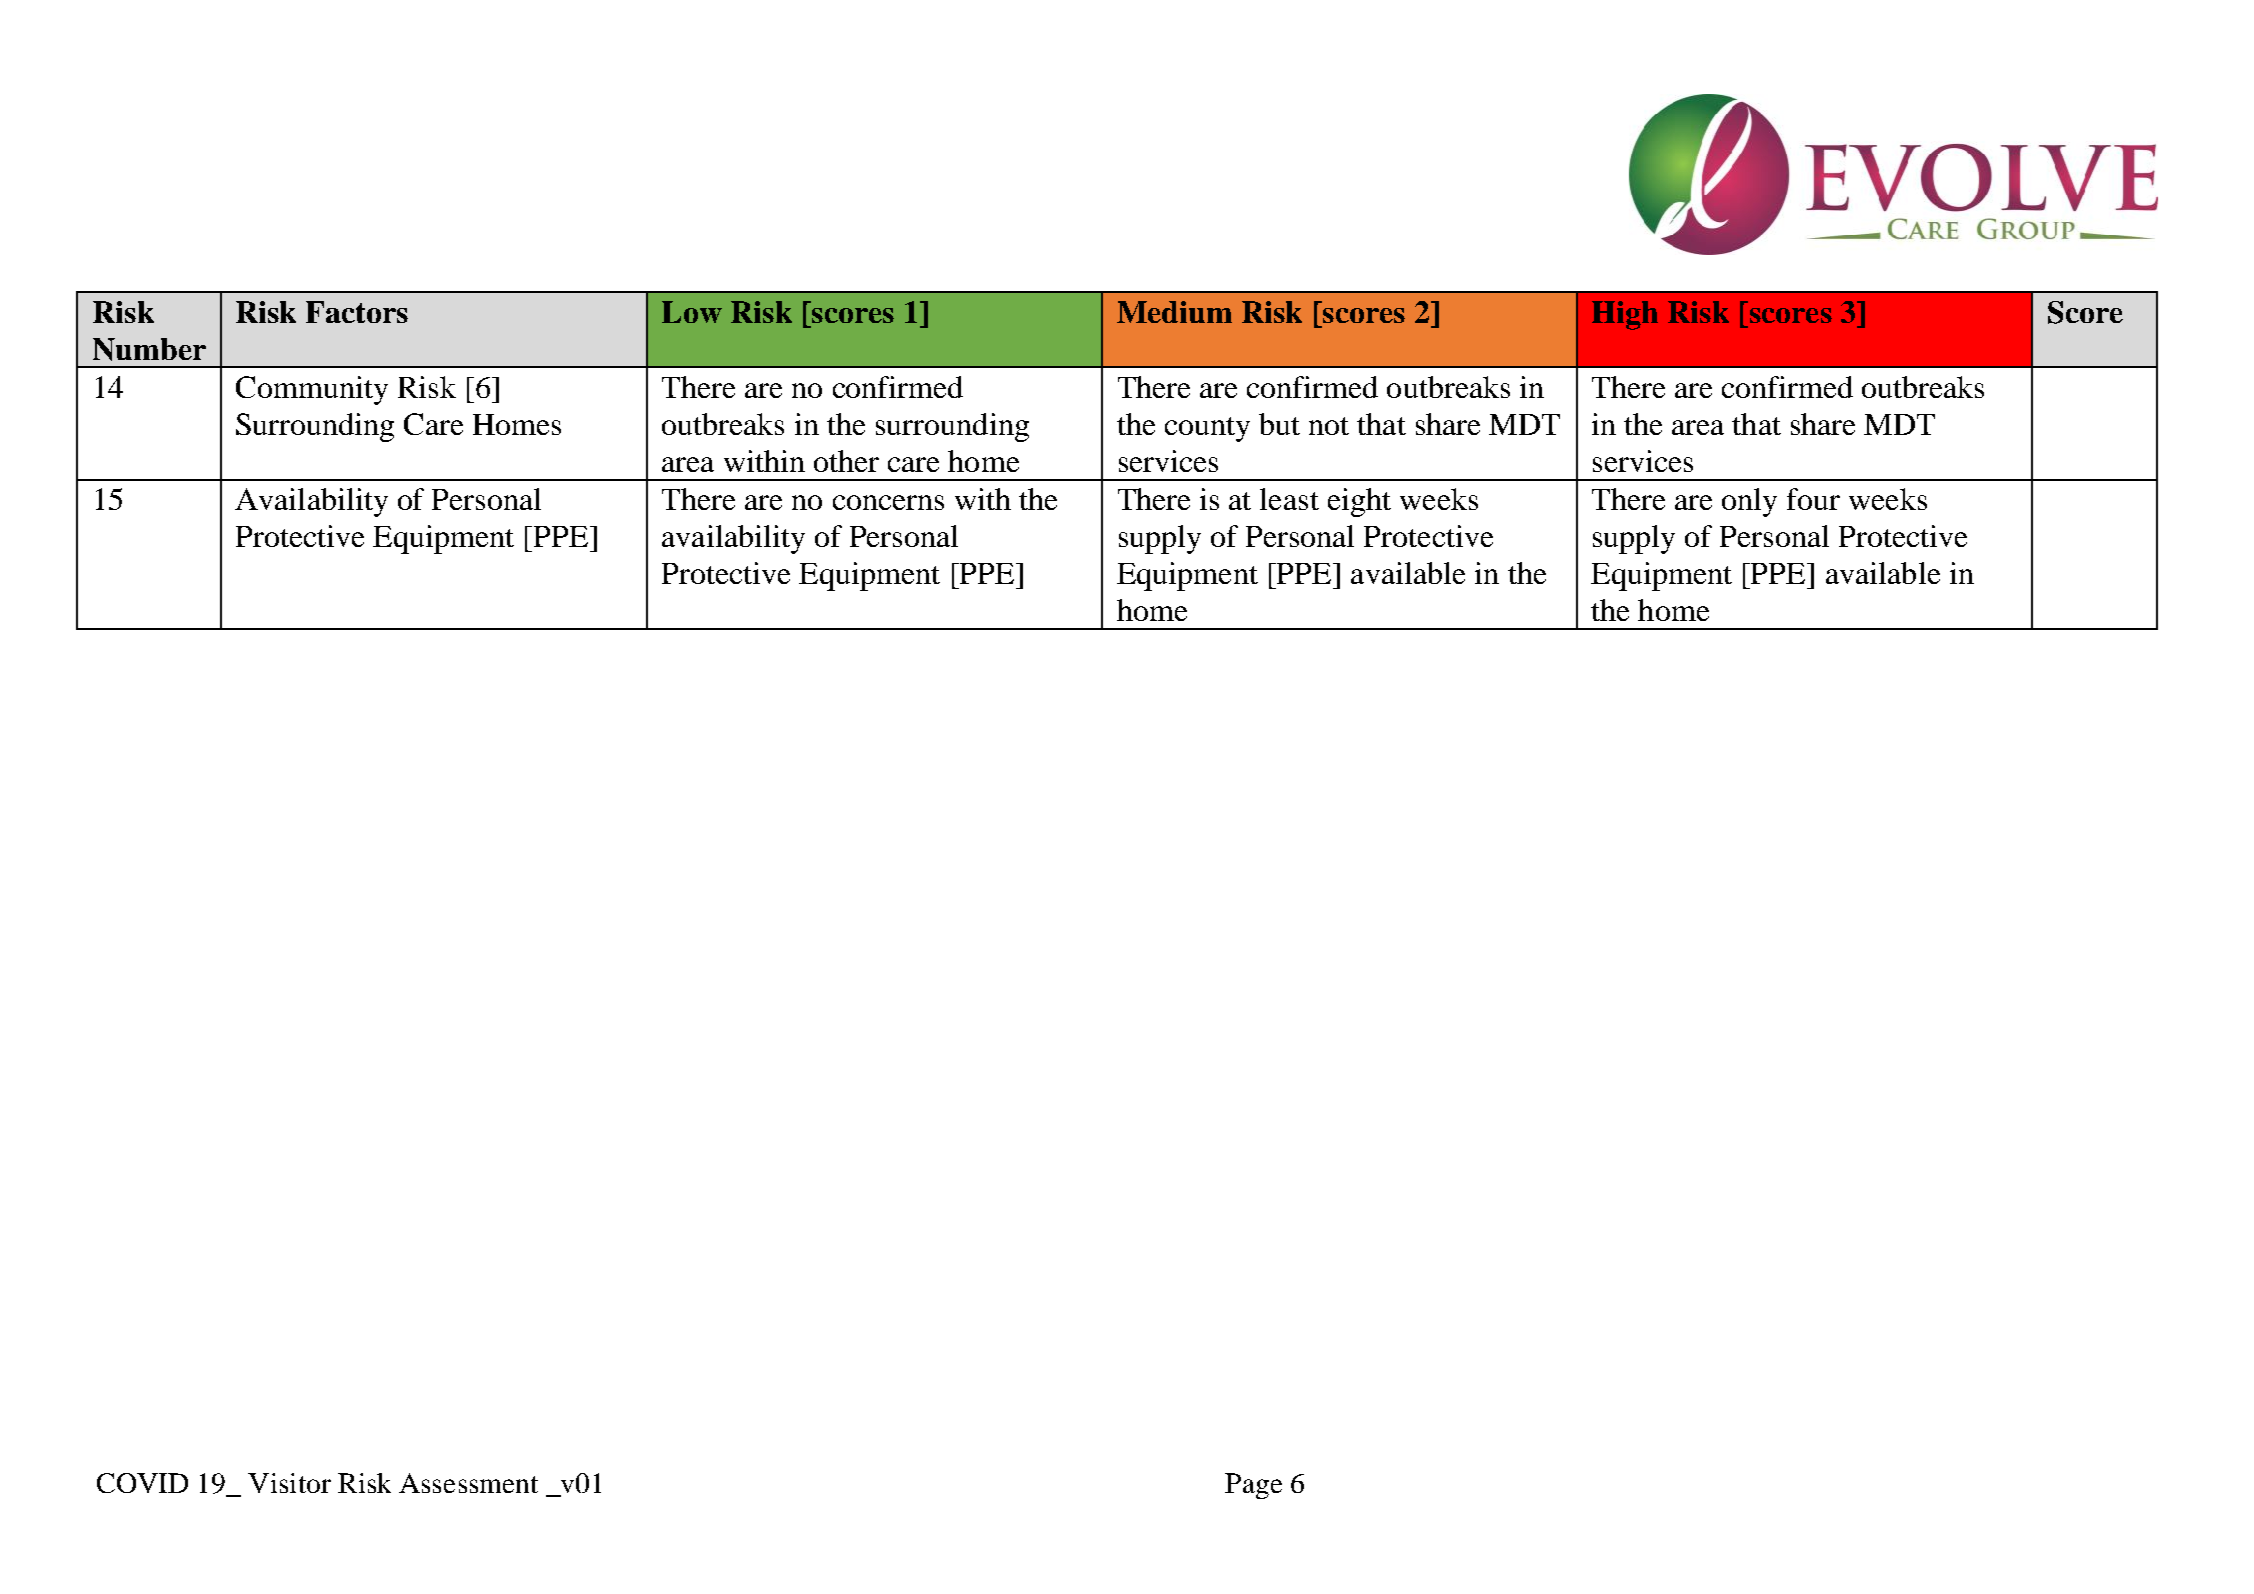  Describe the element at coordinates (289, 1483) in the image. I see `Visitor` at that location.
